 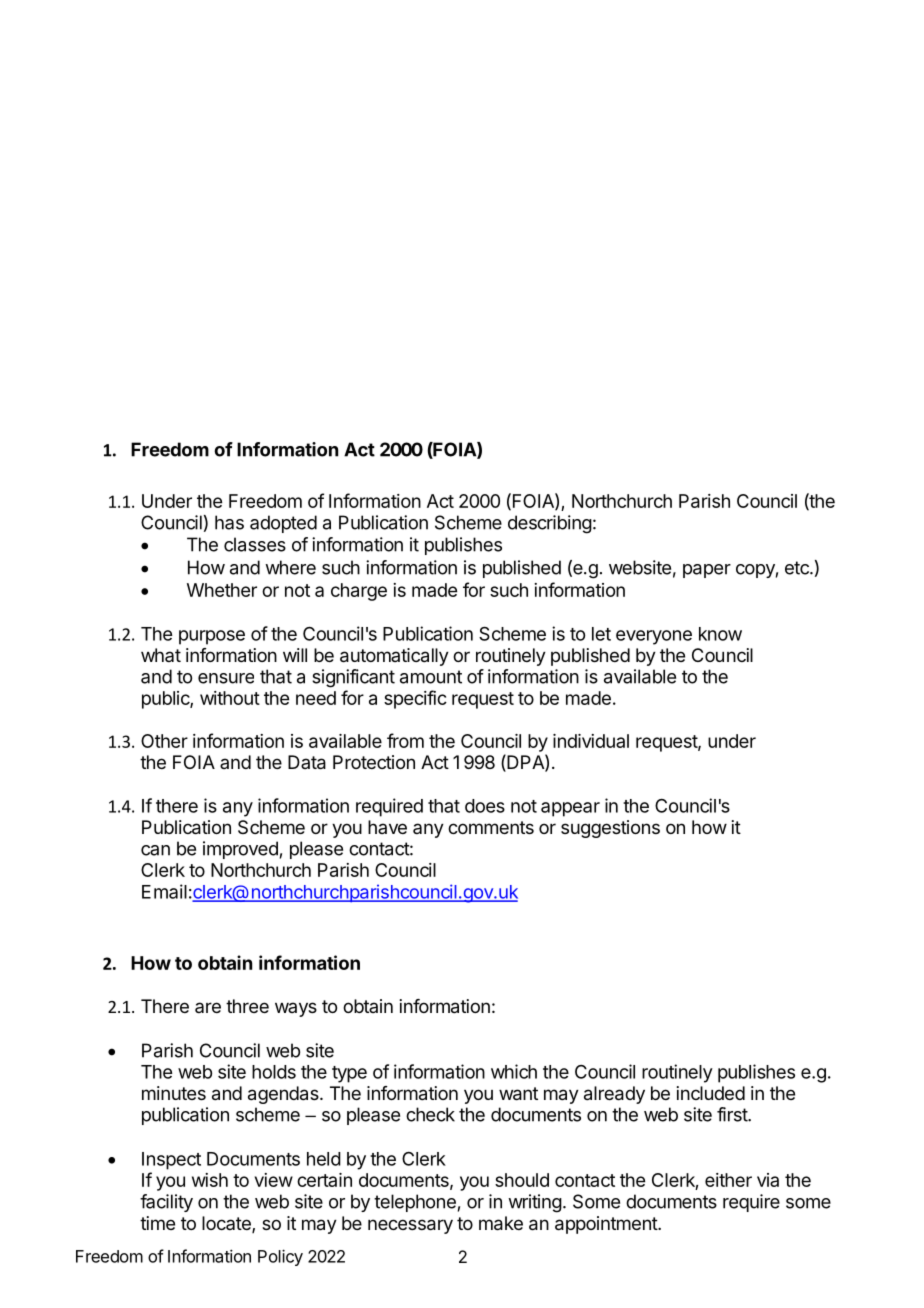 What do you see at coordinates (610, 829) in the screenshot?
I see `suggestions` at bounding box center [610, 829].
